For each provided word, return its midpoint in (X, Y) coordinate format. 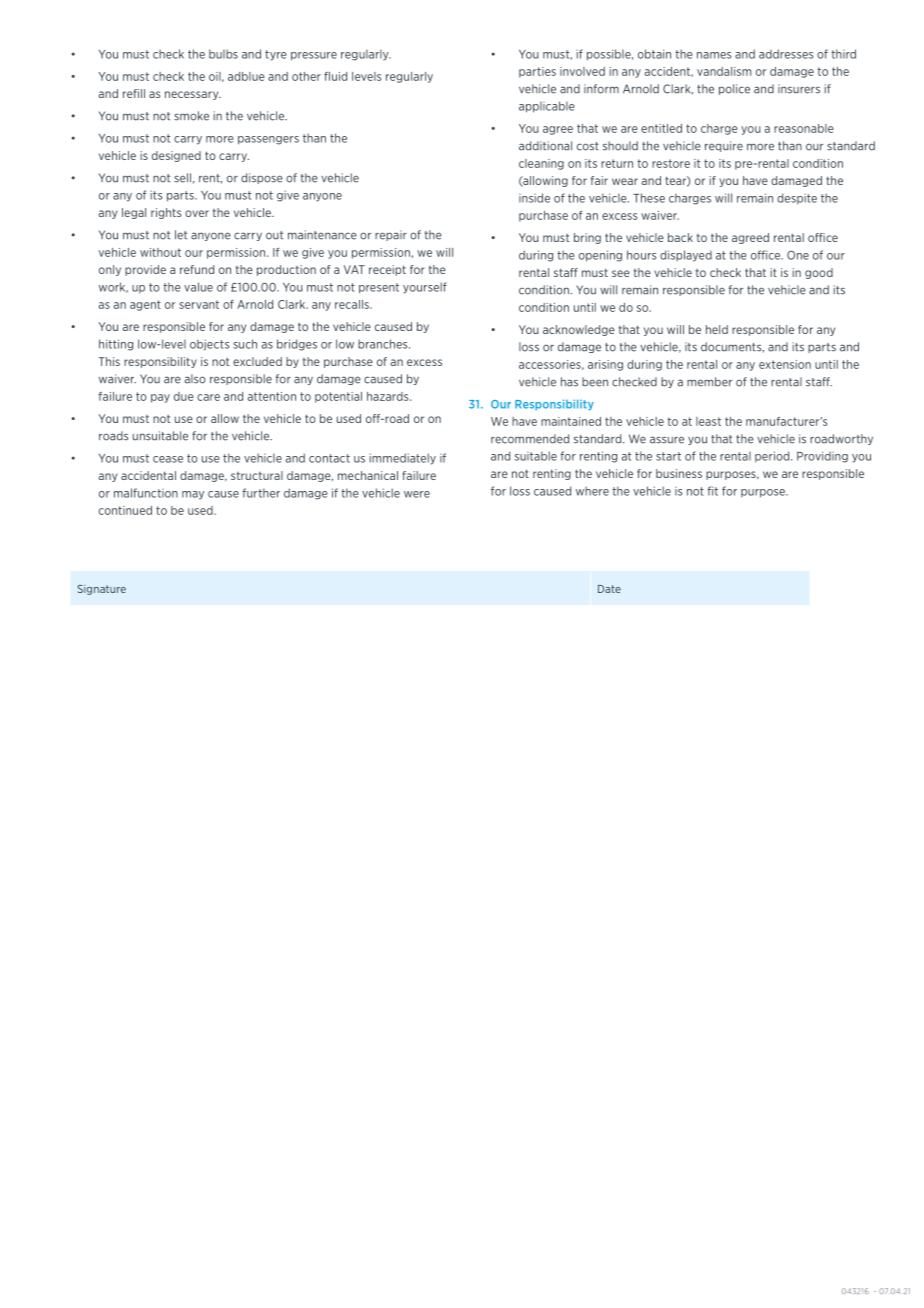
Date (609, 589)
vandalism (724, 71)
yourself (425, 288)
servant (199, 304)
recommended (530, 439)
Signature (102, 590)
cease (168, 459)
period (773, 456)
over (197, 213)
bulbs (223, 54)
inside (534, 198)
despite (797, 198)
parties (537, 72)
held (717, 329)
